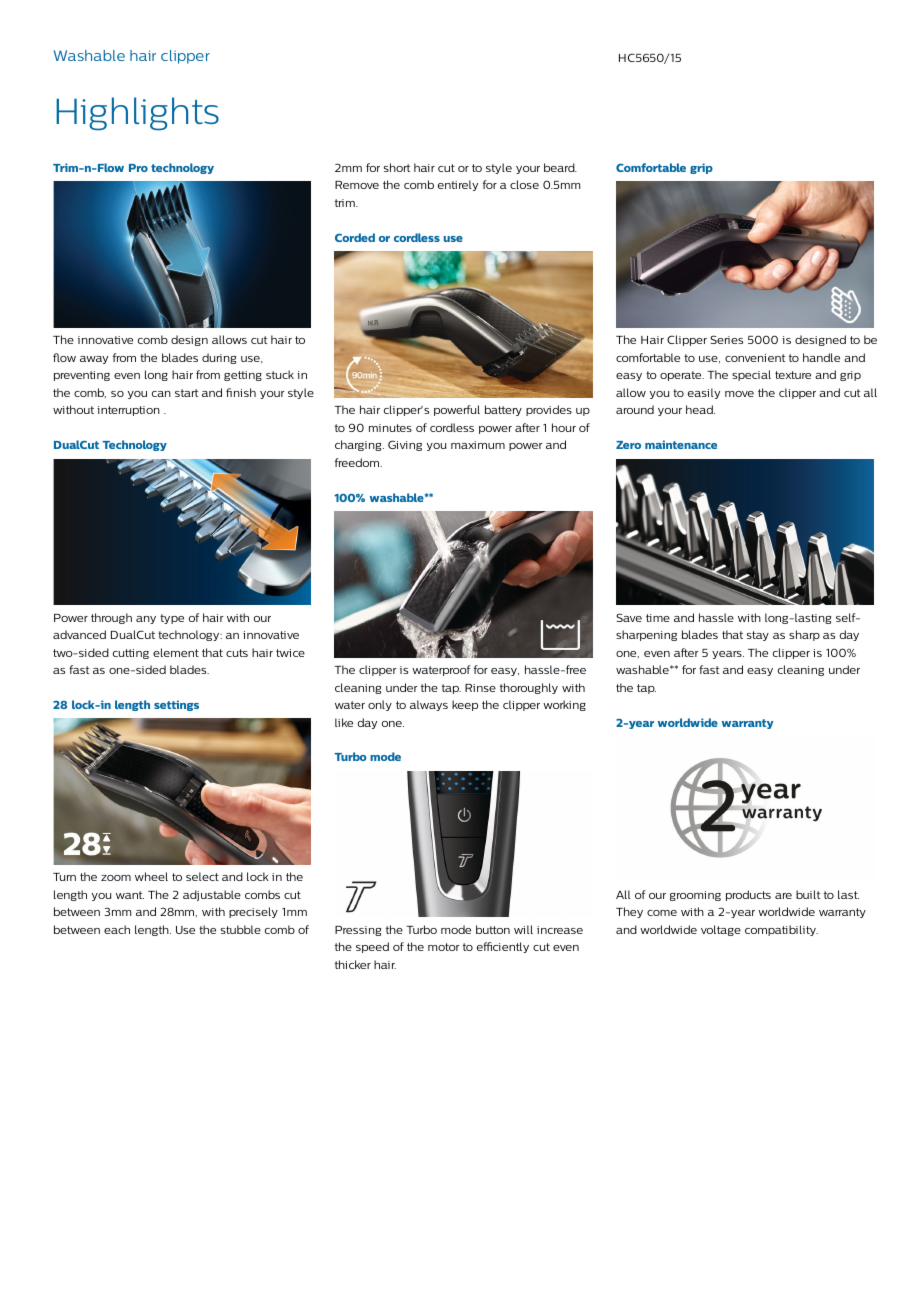  I want to click on Highlights, so click(137, 114).
